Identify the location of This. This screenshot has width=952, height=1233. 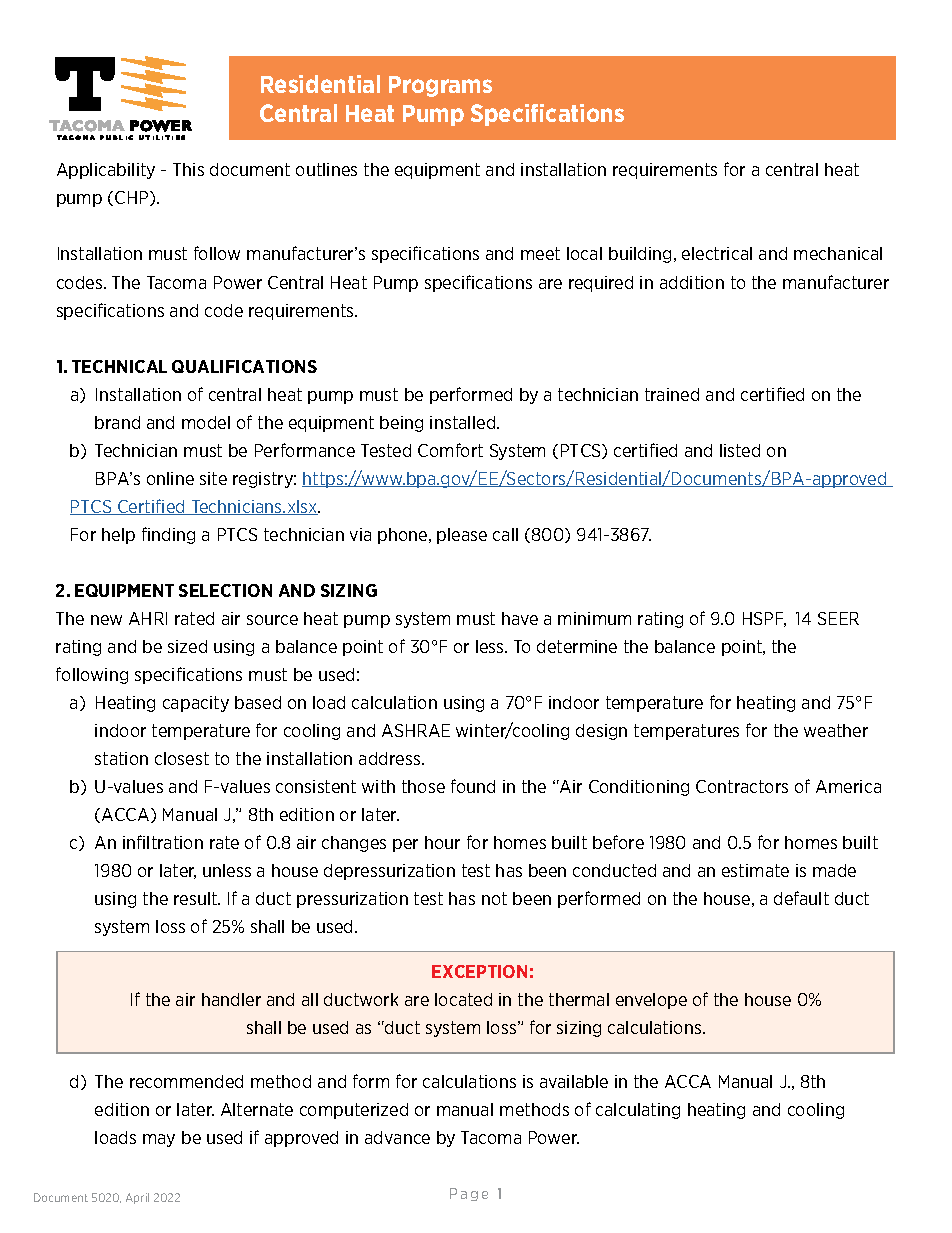
(188, 169).
